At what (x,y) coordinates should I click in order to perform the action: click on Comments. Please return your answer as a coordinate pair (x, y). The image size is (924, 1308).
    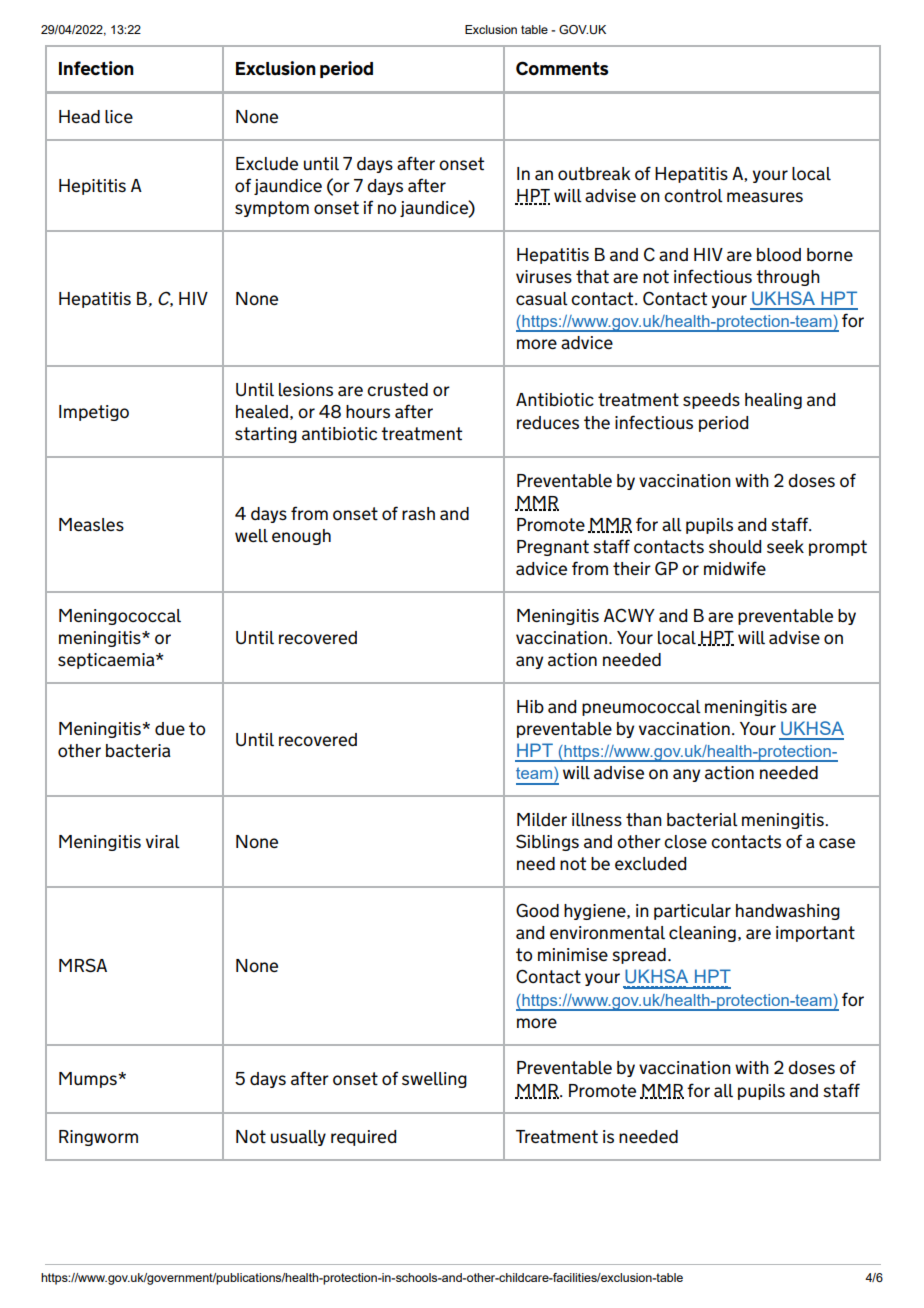
    Looking at the image, I should click on (562, 68).
